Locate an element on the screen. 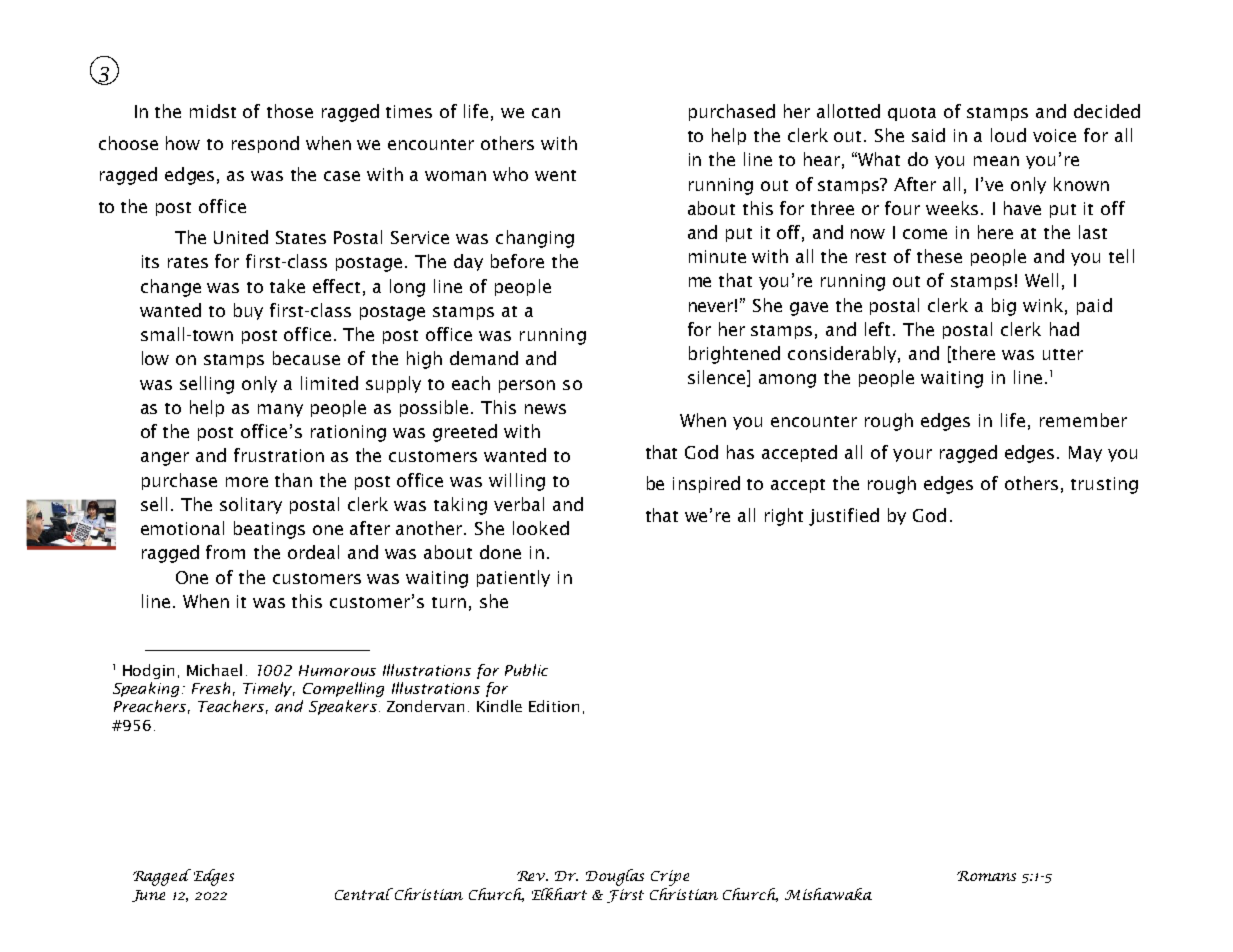 This screenshot has width=1233, height=952. can is located at coordinates (546, 113).
